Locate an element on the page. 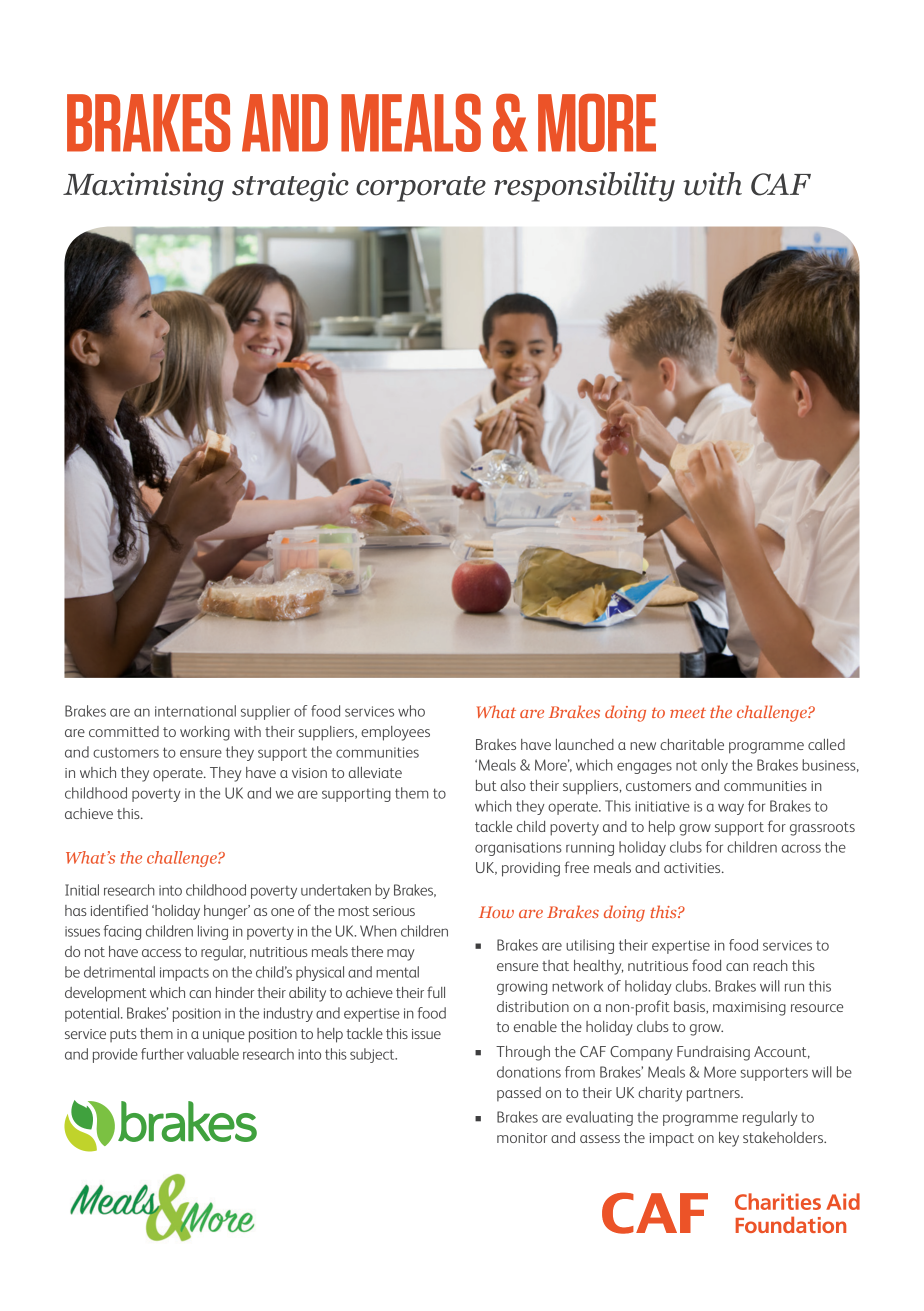 This page has width=924, height=1311. further is located at coordinates (162, 1054).
